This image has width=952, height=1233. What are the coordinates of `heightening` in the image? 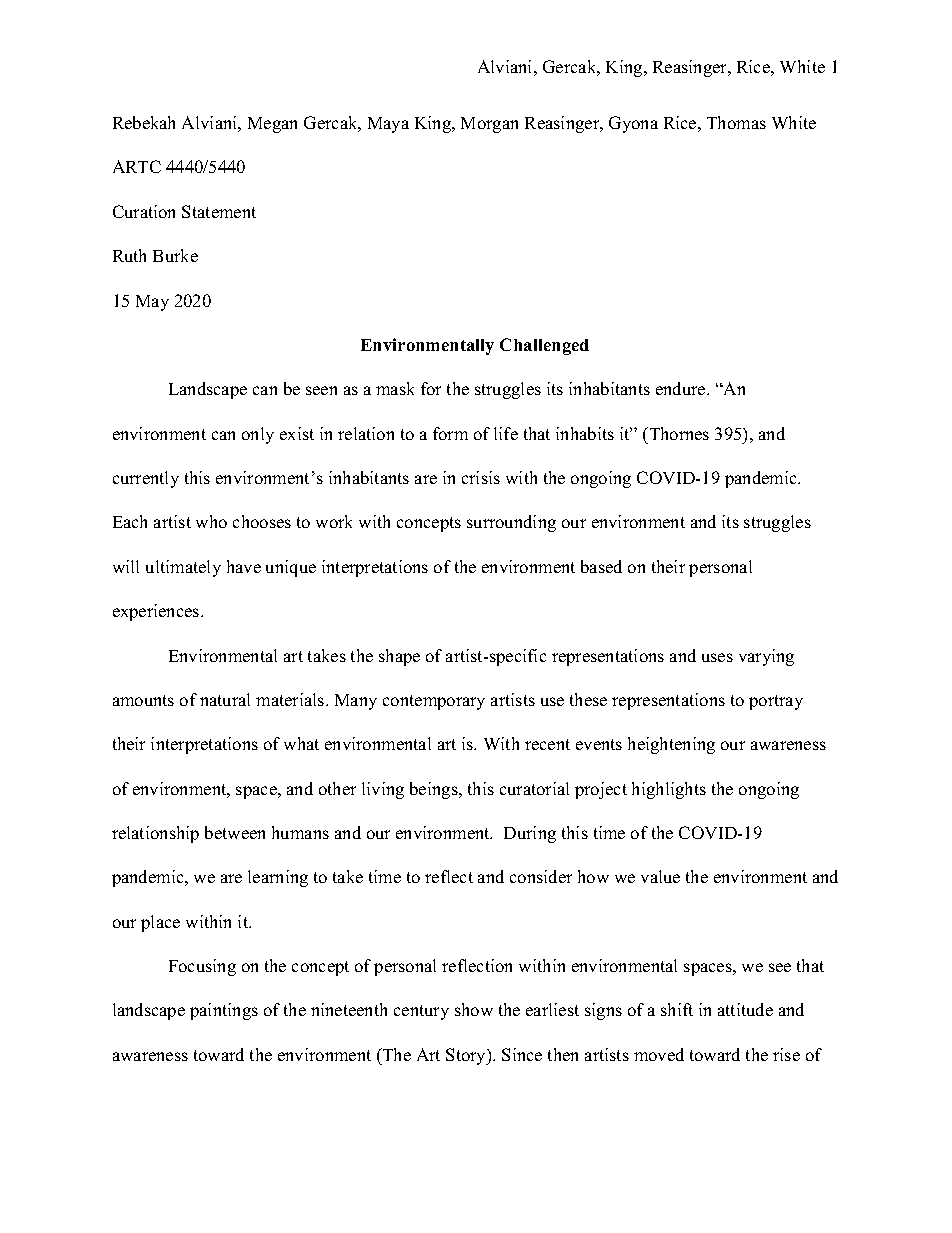 It's located at (671, 745).
